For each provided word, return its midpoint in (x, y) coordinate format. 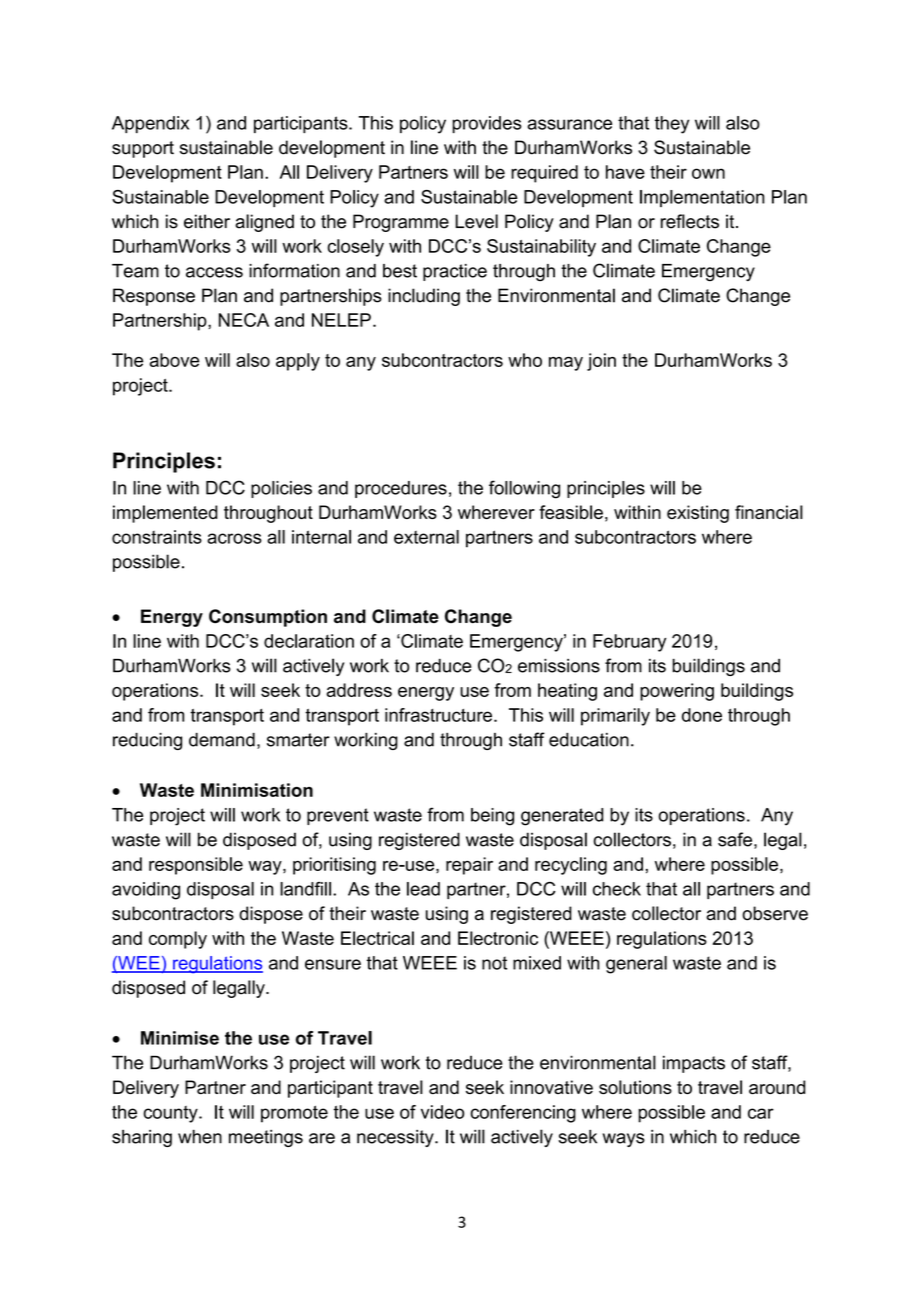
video (442, 1112)
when (200, 1137)
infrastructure (438, 715)
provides (487, 124)
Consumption (268, 618)
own (708, 173)
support (143, 149)
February (629, 643)
